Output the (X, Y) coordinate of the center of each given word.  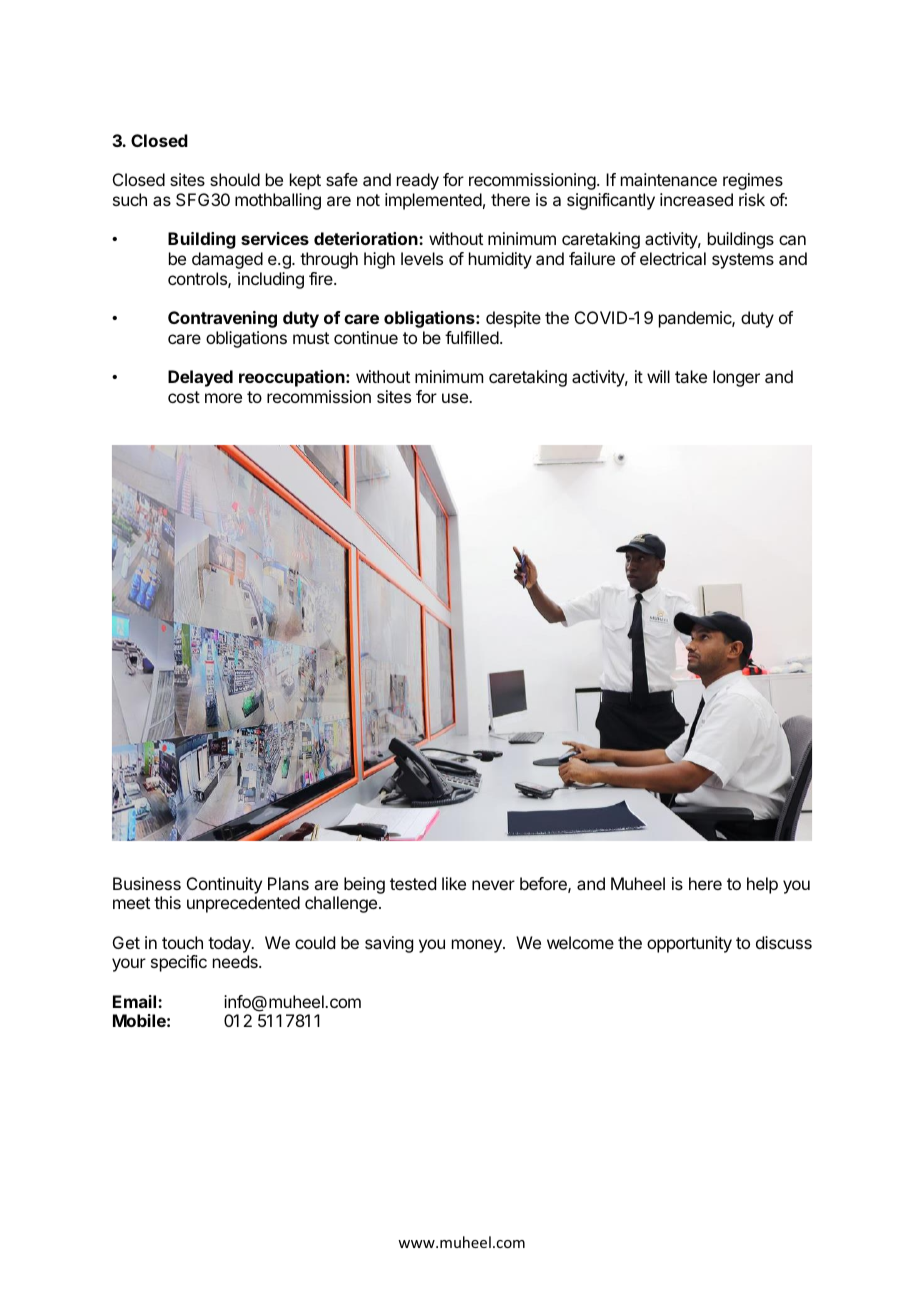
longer (736, 378)
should (235, 179)
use (456, 398)
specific (179, 963)
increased (696, 199)
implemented (433, 201)
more (223, 398)
